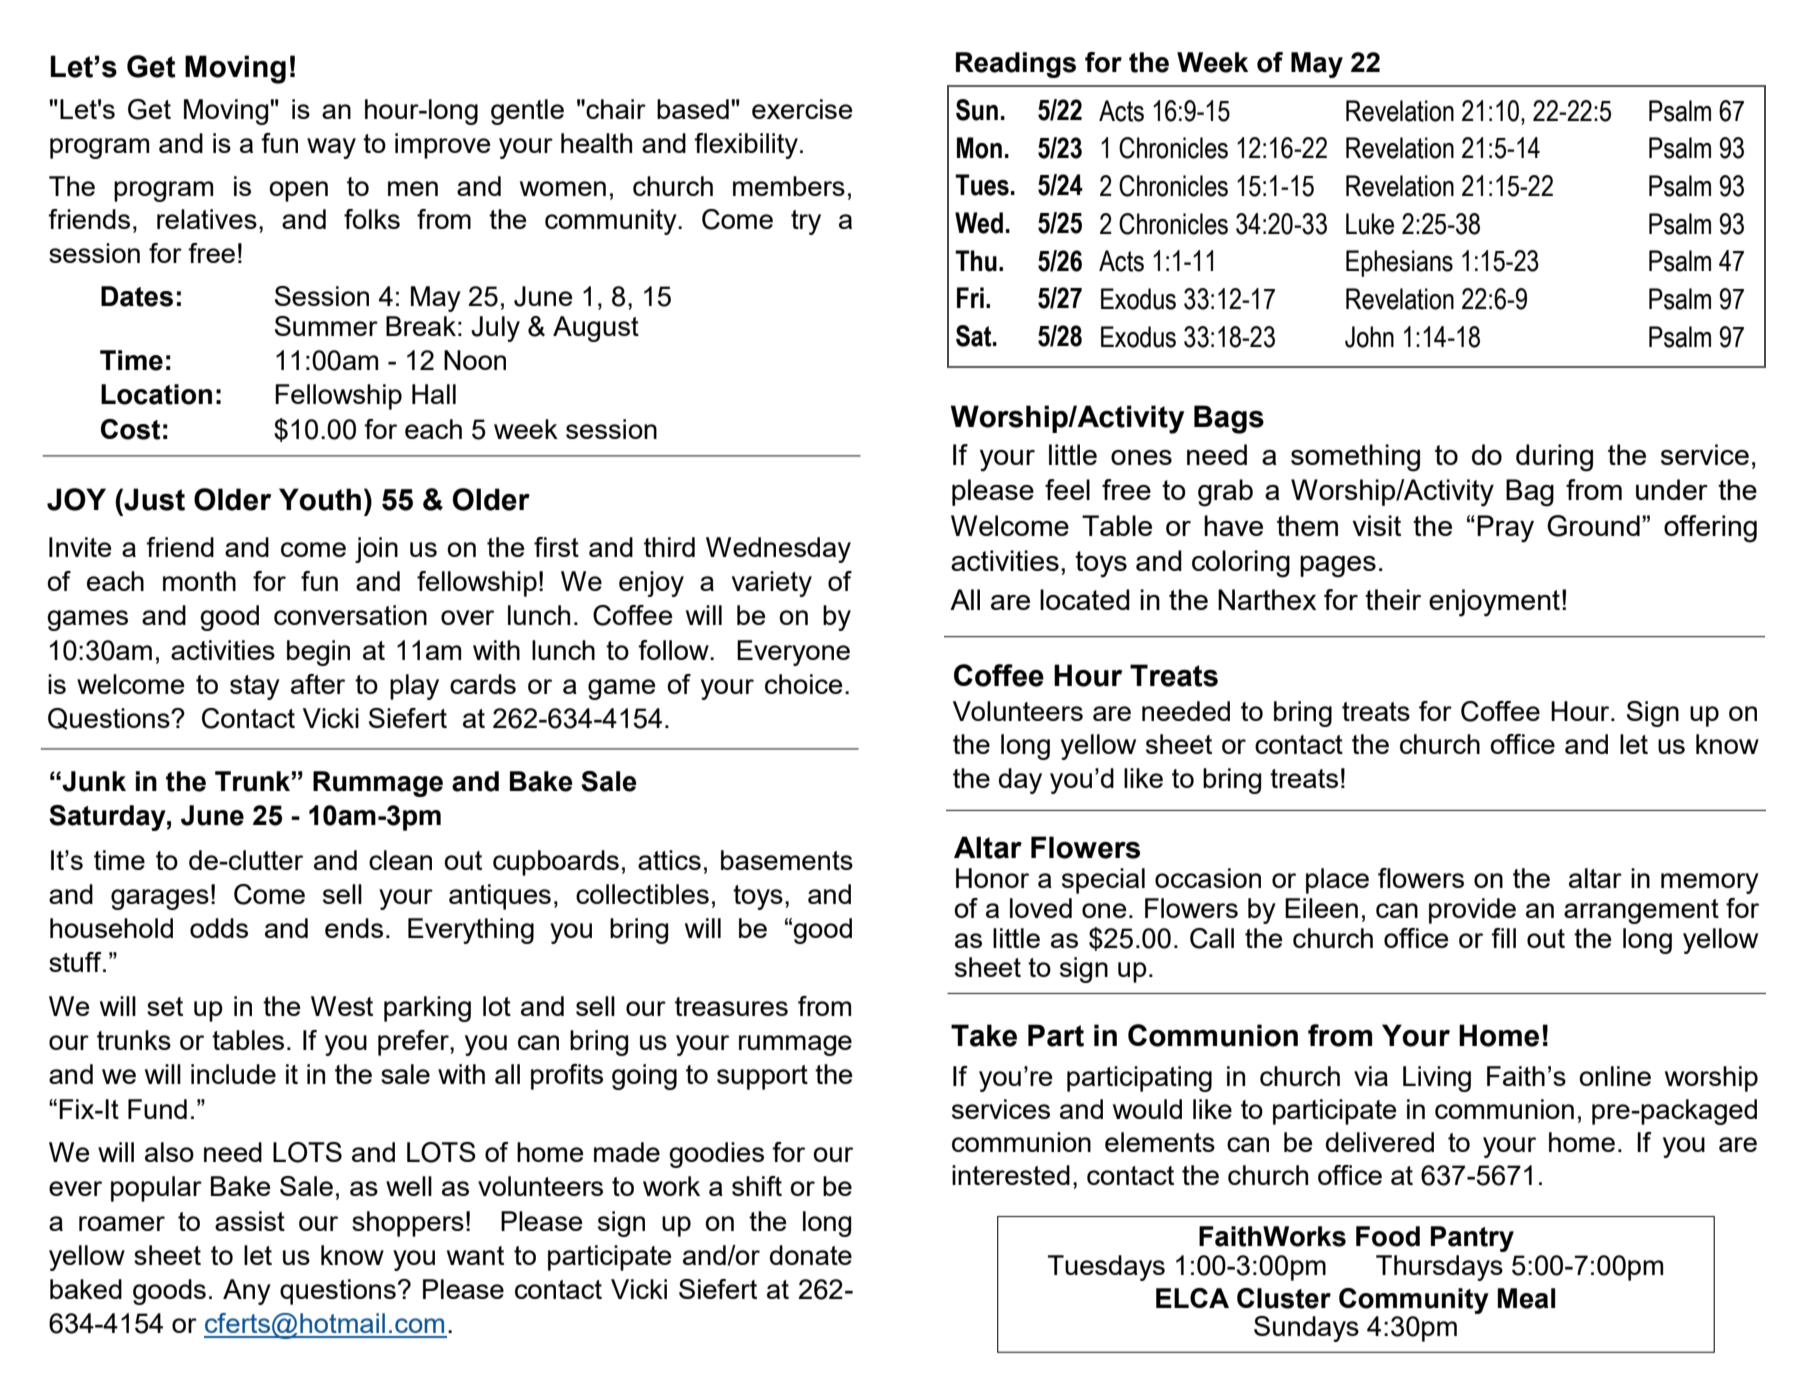 This screenshot has height=1396, width=1806. What do you see at coordinates (331, 148) in the screenshot?
I see `way` at bounding box center [331, 148].
